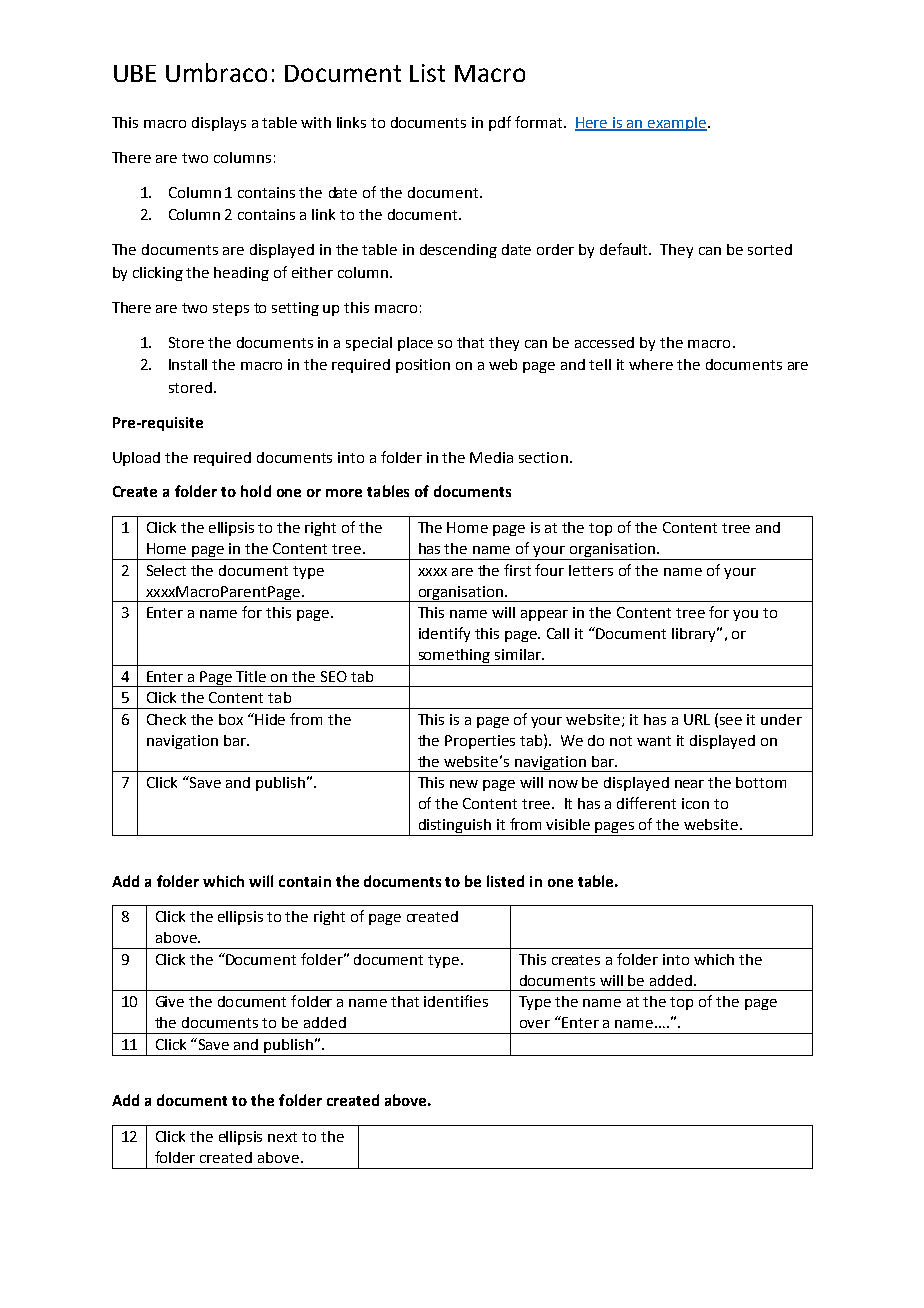 This screenshot has height=1308, width=924. What do you see at coordinates (677, 124) in the screenshot?
I see `example` at bounding box center [677, 124].
